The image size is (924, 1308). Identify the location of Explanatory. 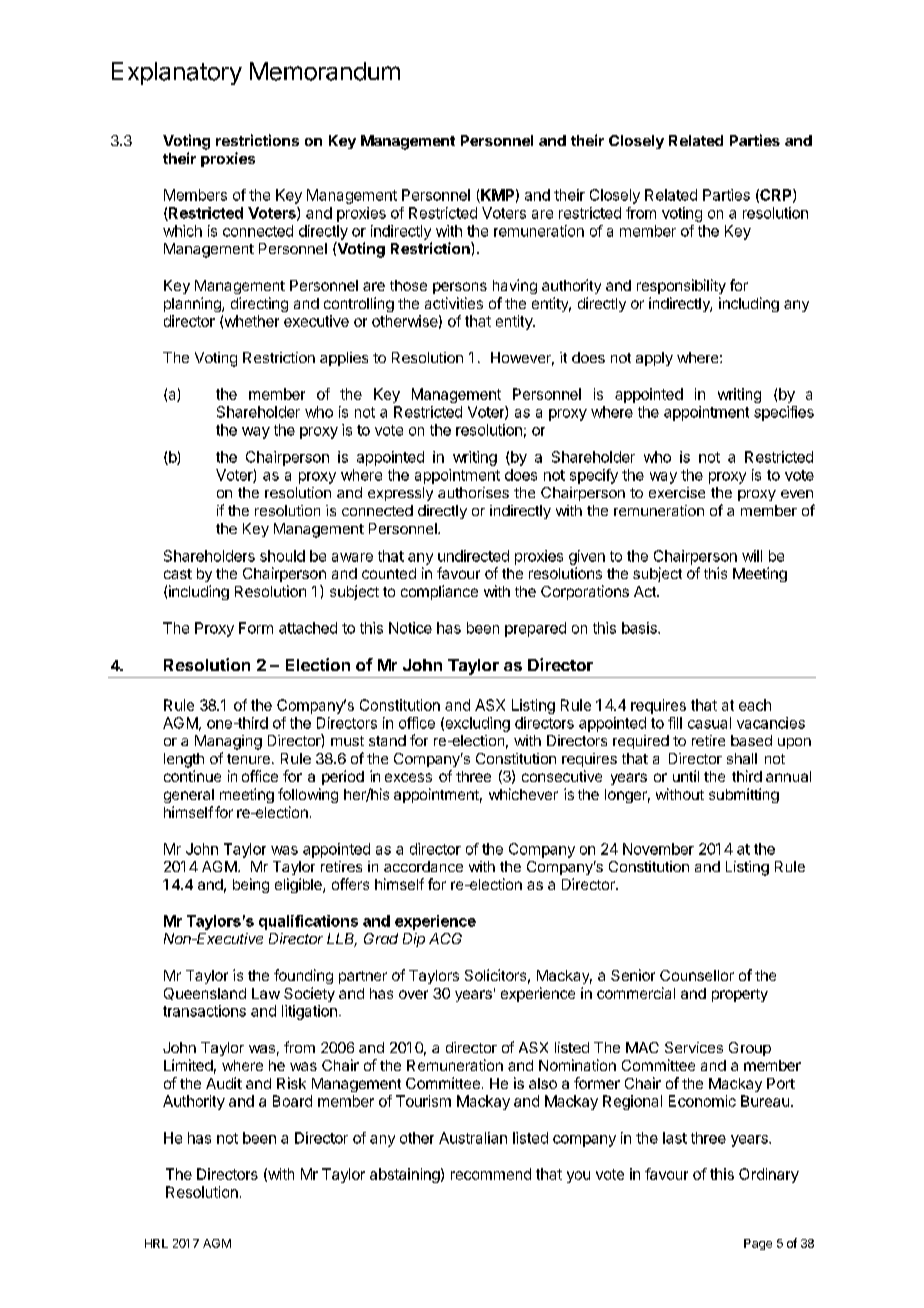
(177, 73).
